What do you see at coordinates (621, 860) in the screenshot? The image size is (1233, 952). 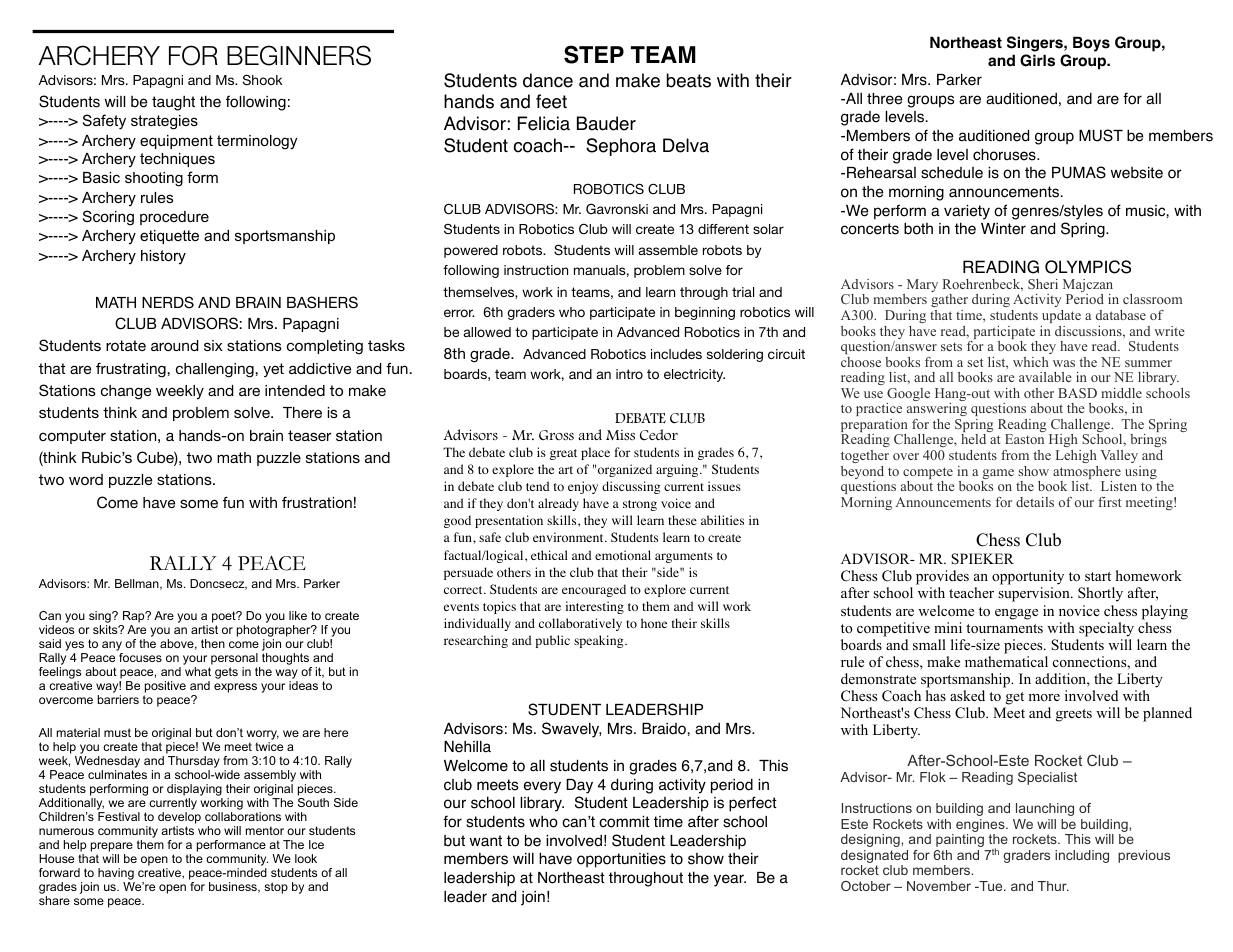 I see `opportunities` at bounding box center [621, 860].
